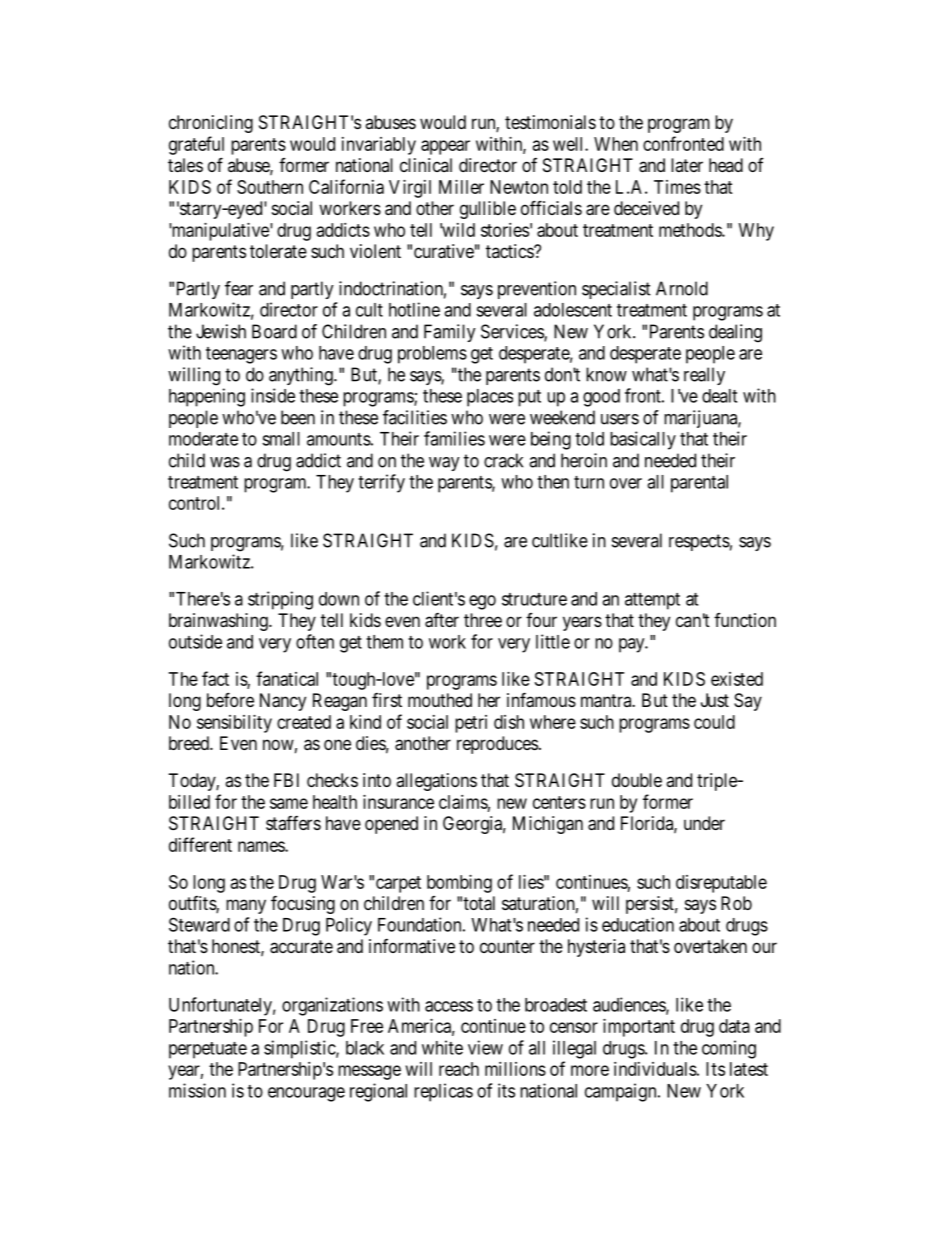  I want to click on later, so click(687, 165).
